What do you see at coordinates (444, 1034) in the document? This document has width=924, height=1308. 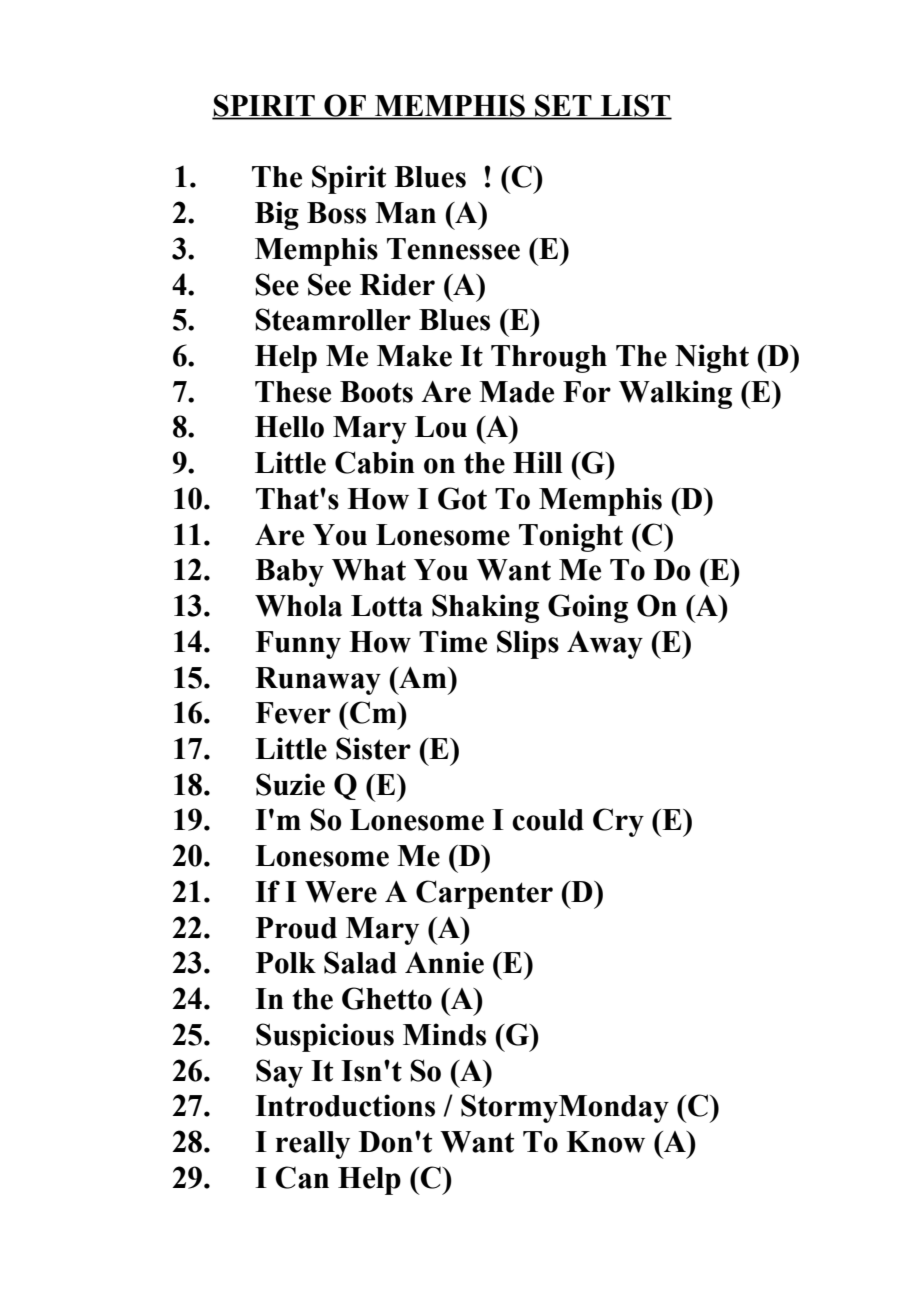 I see `Minds` at bounding box center [444, 1034].
